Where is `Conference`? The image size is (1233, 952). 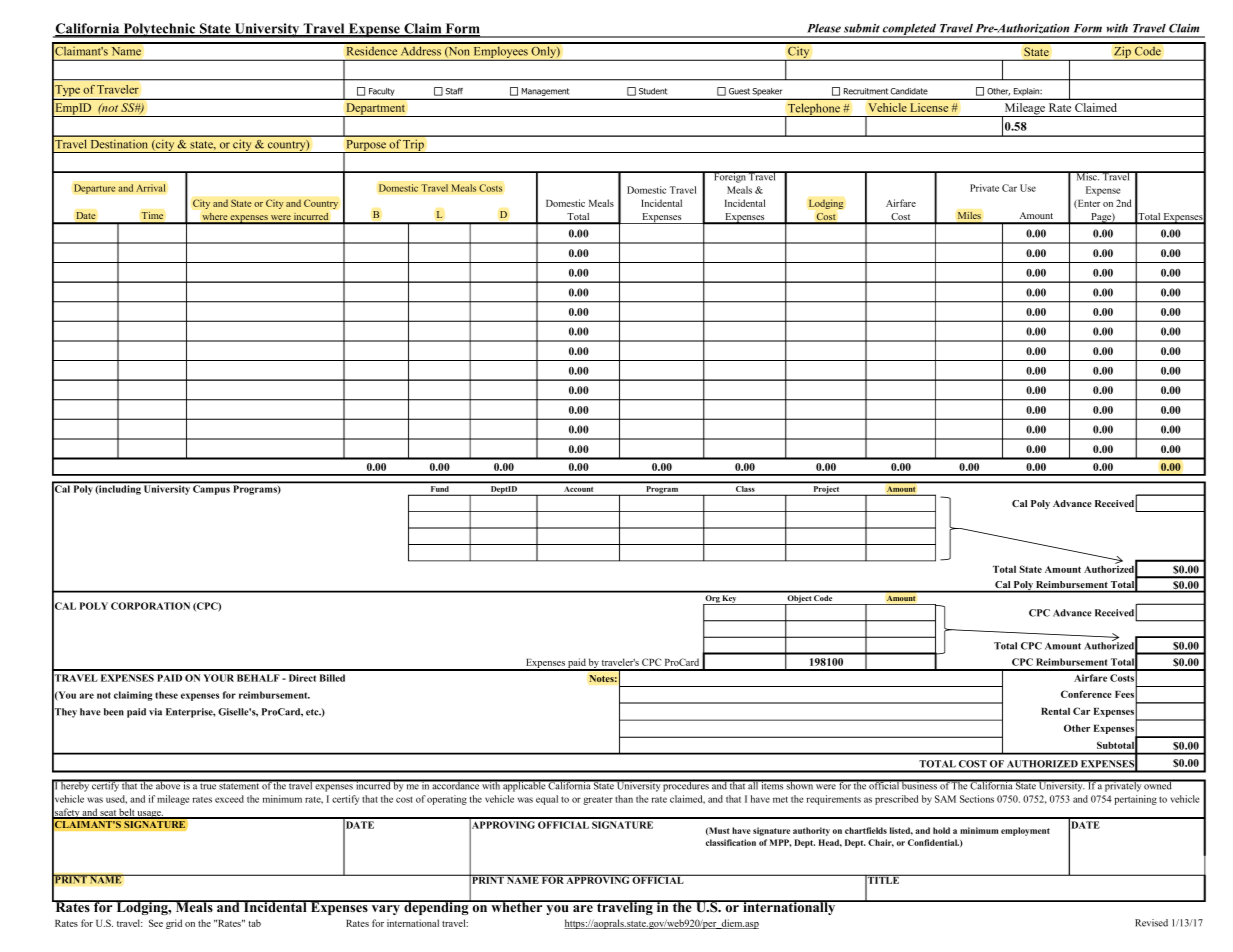 Conference is located at coordinates (1086, 694).
